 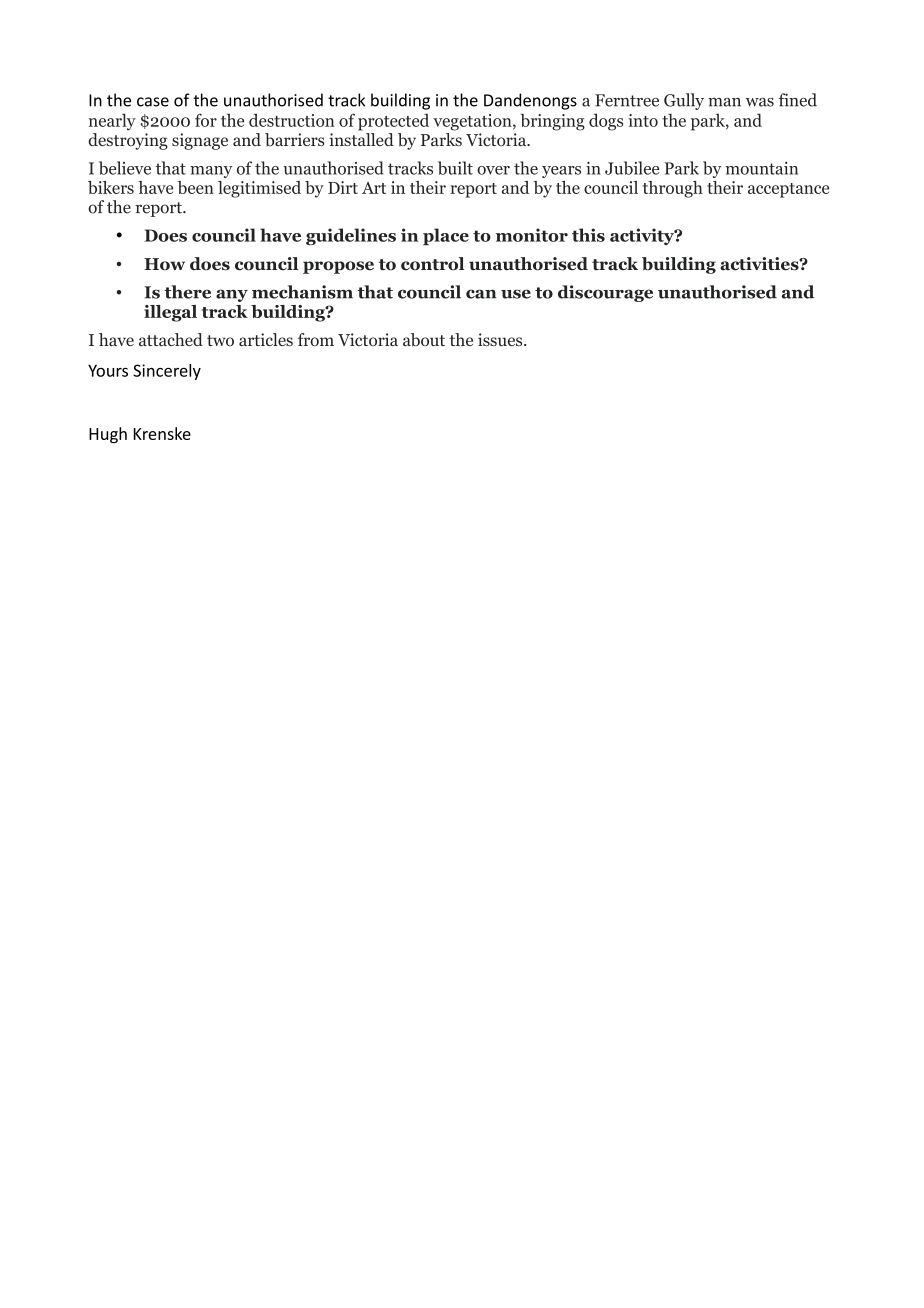 I want to click on Gully, so click(x=684, y=101).
